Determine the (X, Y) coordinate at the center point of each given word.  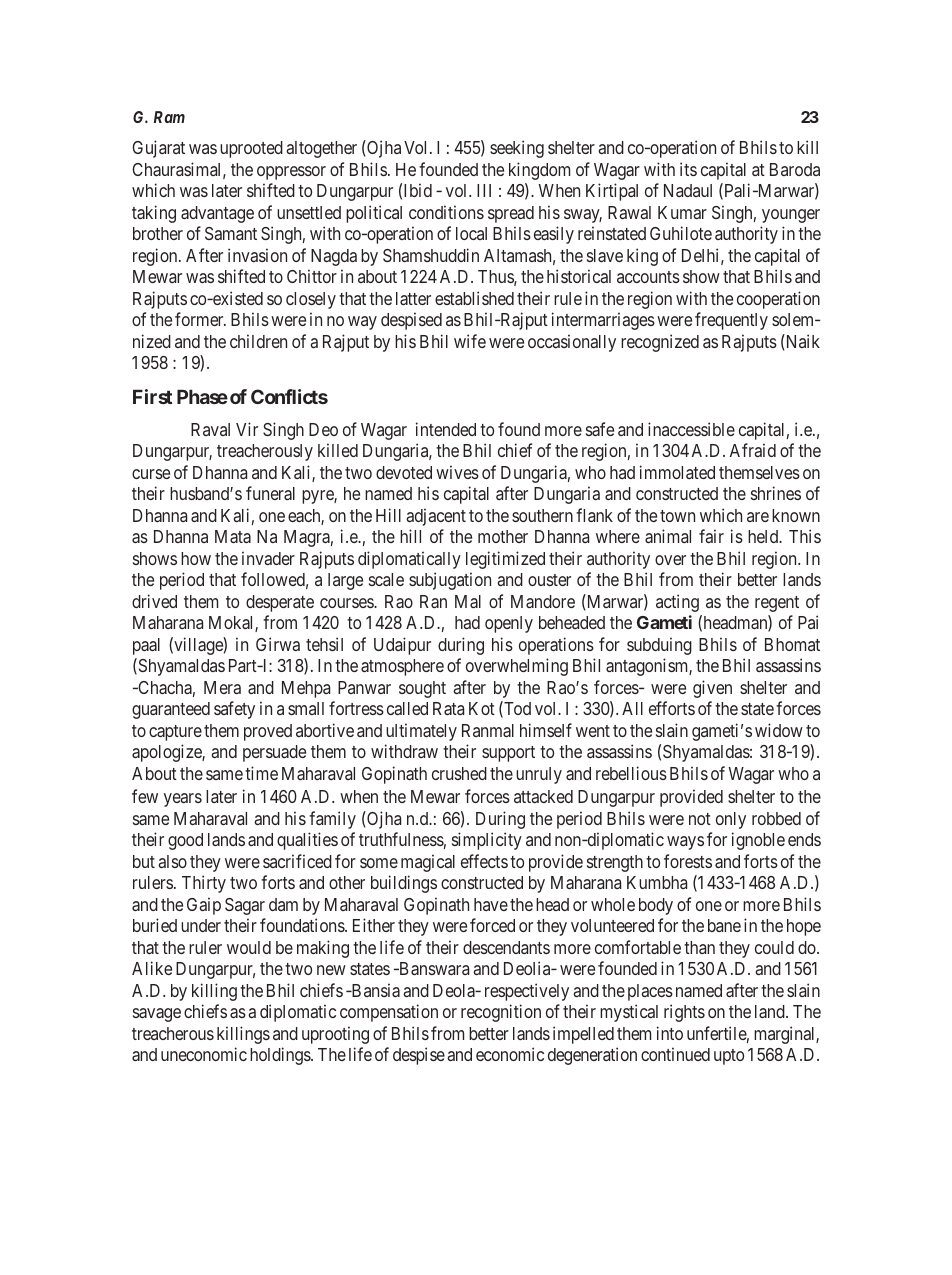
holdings (281, 1056)
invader (268, 558)
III (484, 190)
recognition (501, 1013)
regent (777, 604)
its (688, 169)
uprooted (251, 149)
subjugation (450, 581)
